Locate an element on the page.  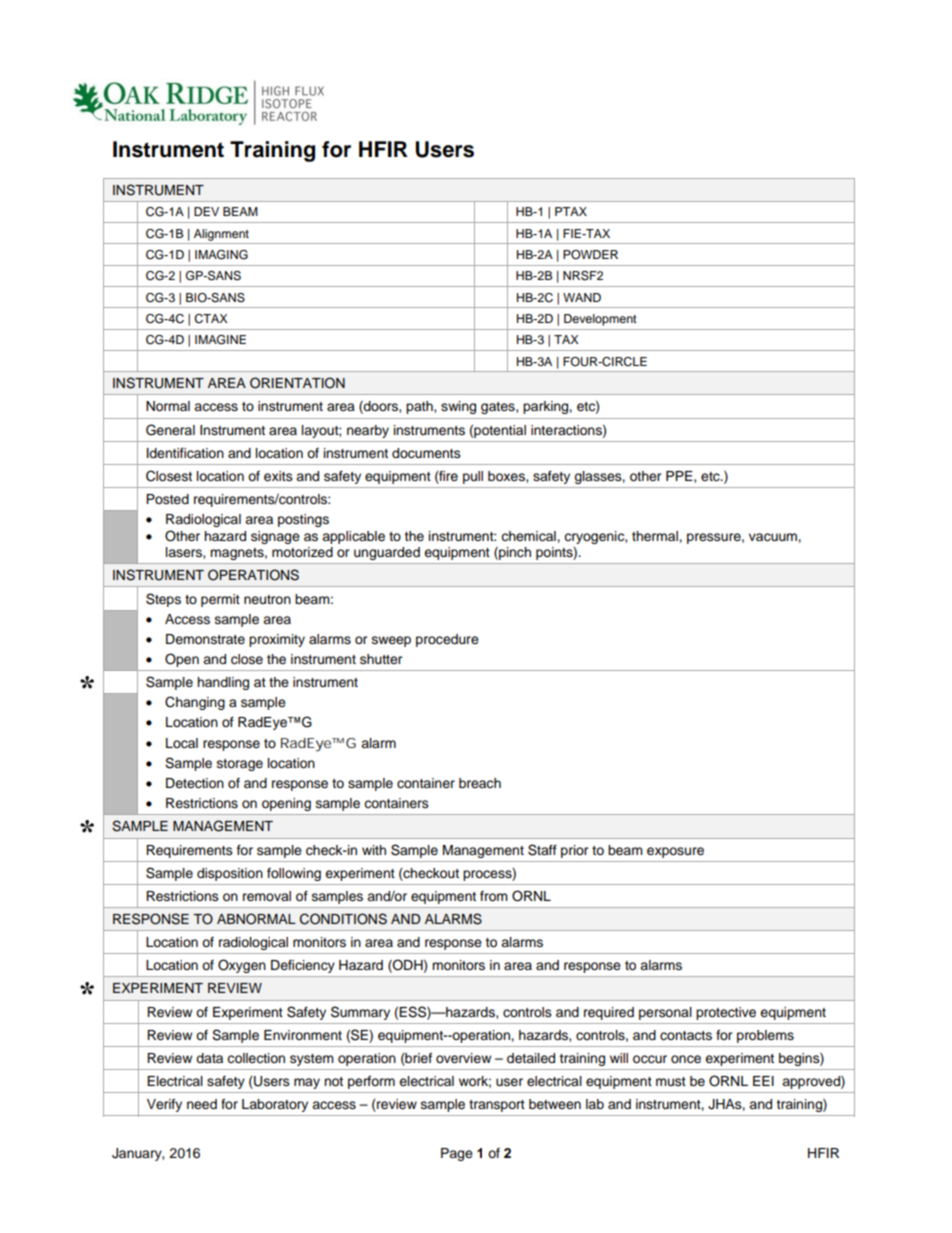
POWDER is located at coordinates (590, 255).
